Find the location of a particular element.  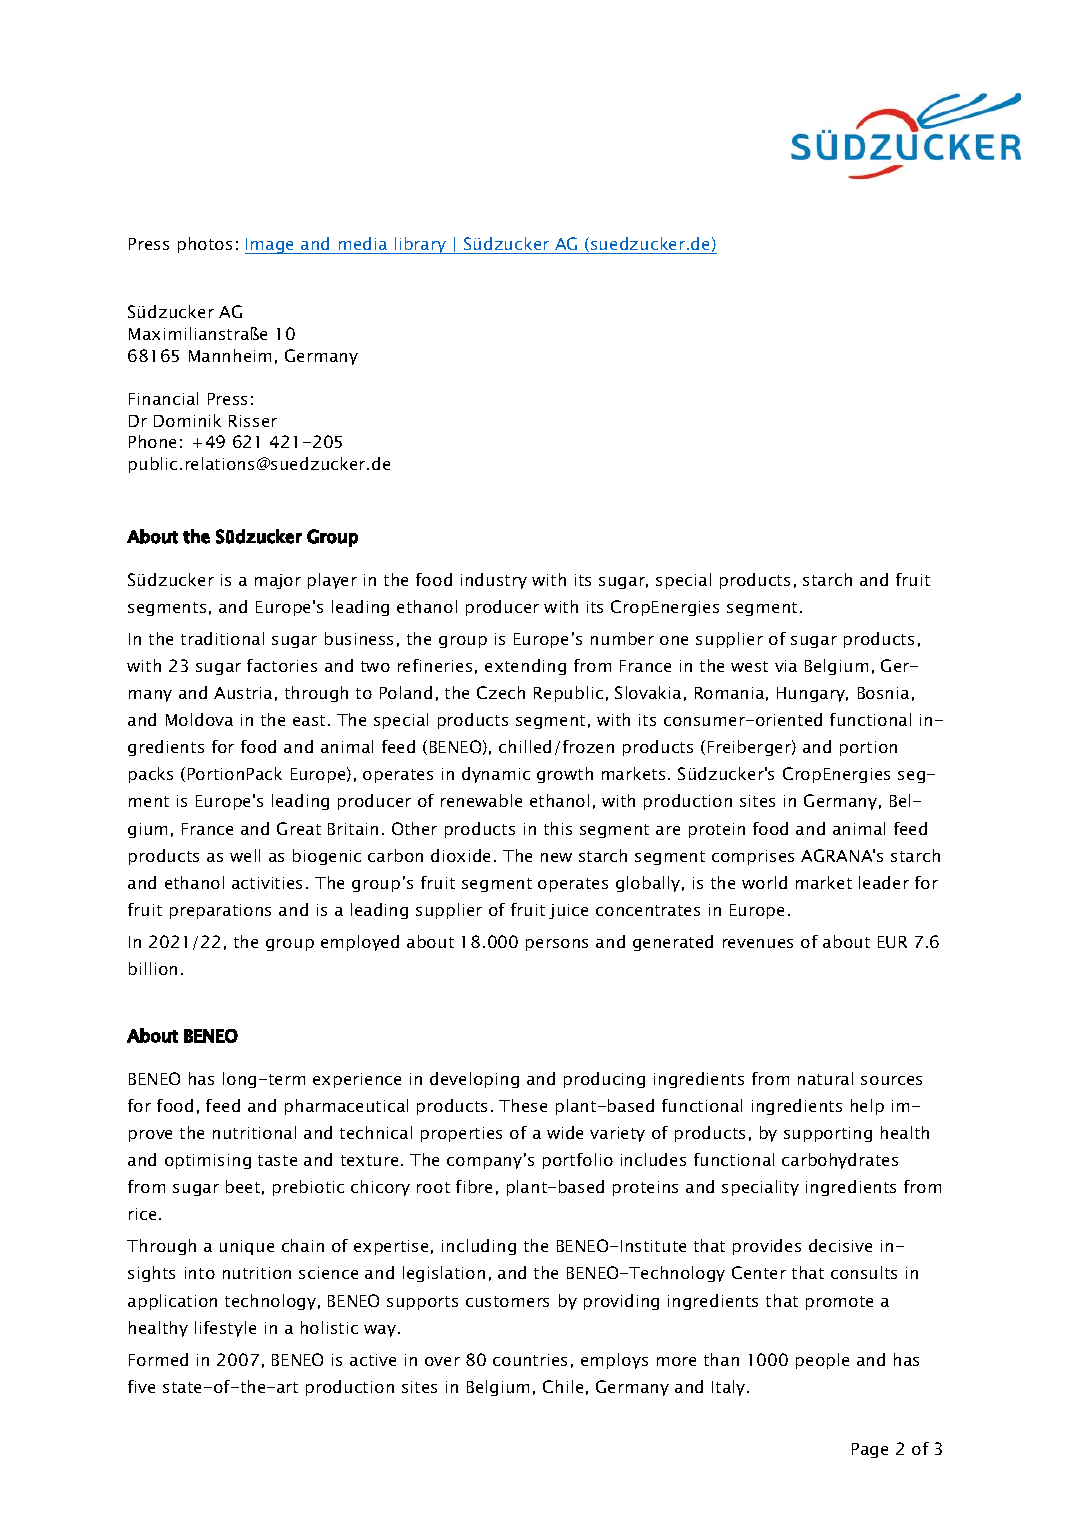

well is located at coordinates (245, 855).
